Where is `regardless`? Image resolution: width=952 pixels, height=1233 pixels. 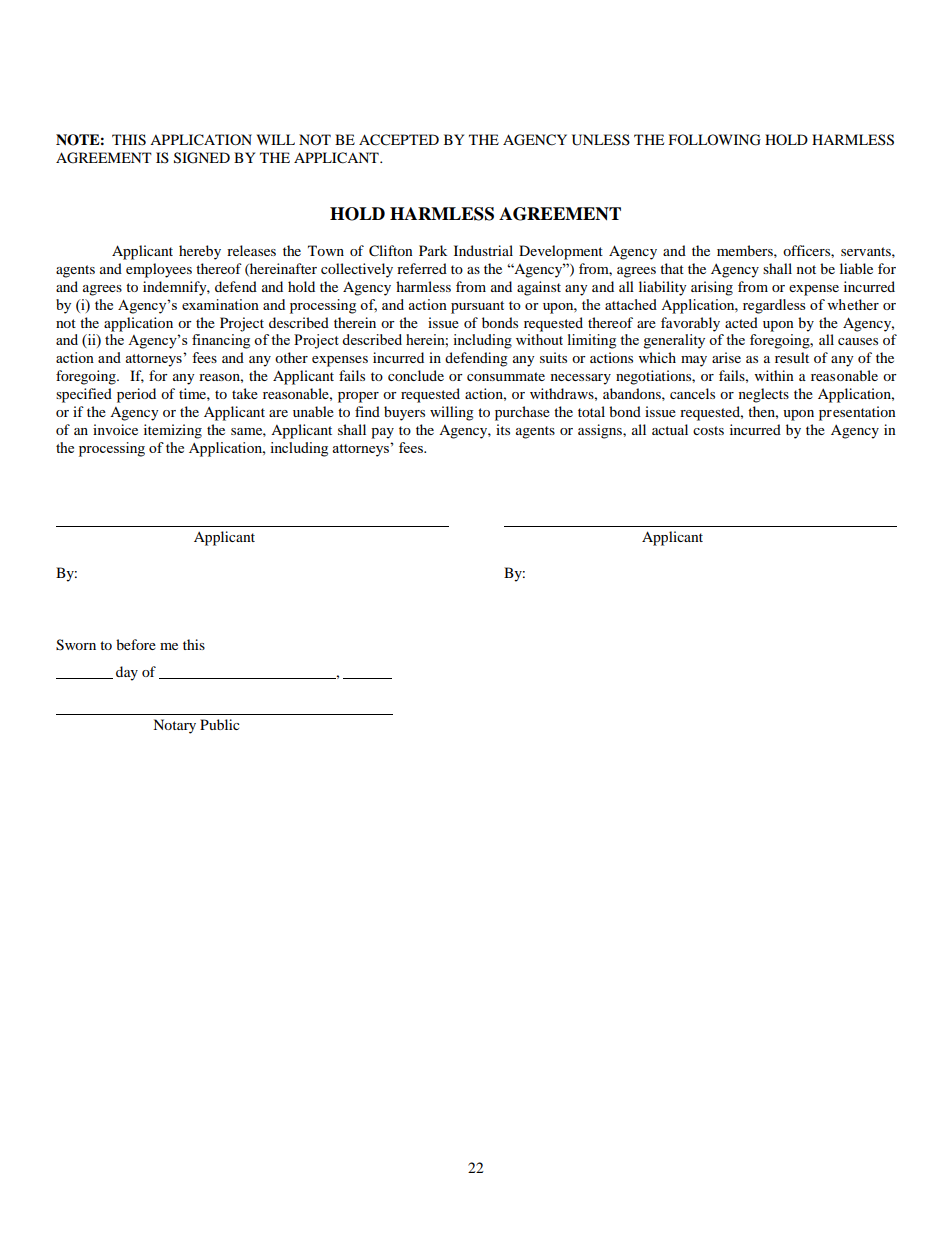
regardless is located at coordinates (774, 306).
